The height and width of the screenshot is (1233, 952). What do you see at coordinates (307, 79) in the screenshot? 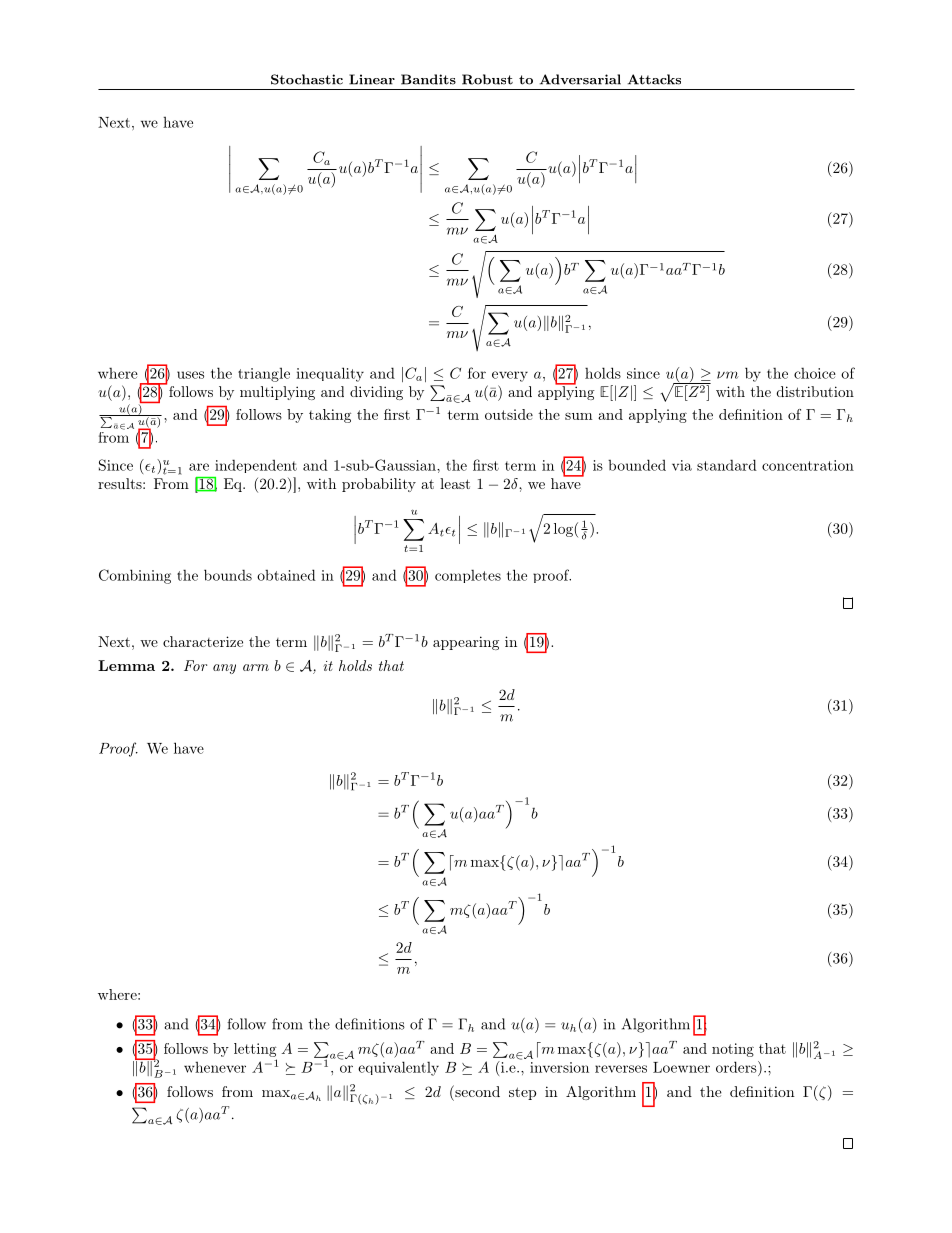
I see `Stochastic` at bounding box center [307, 79].
